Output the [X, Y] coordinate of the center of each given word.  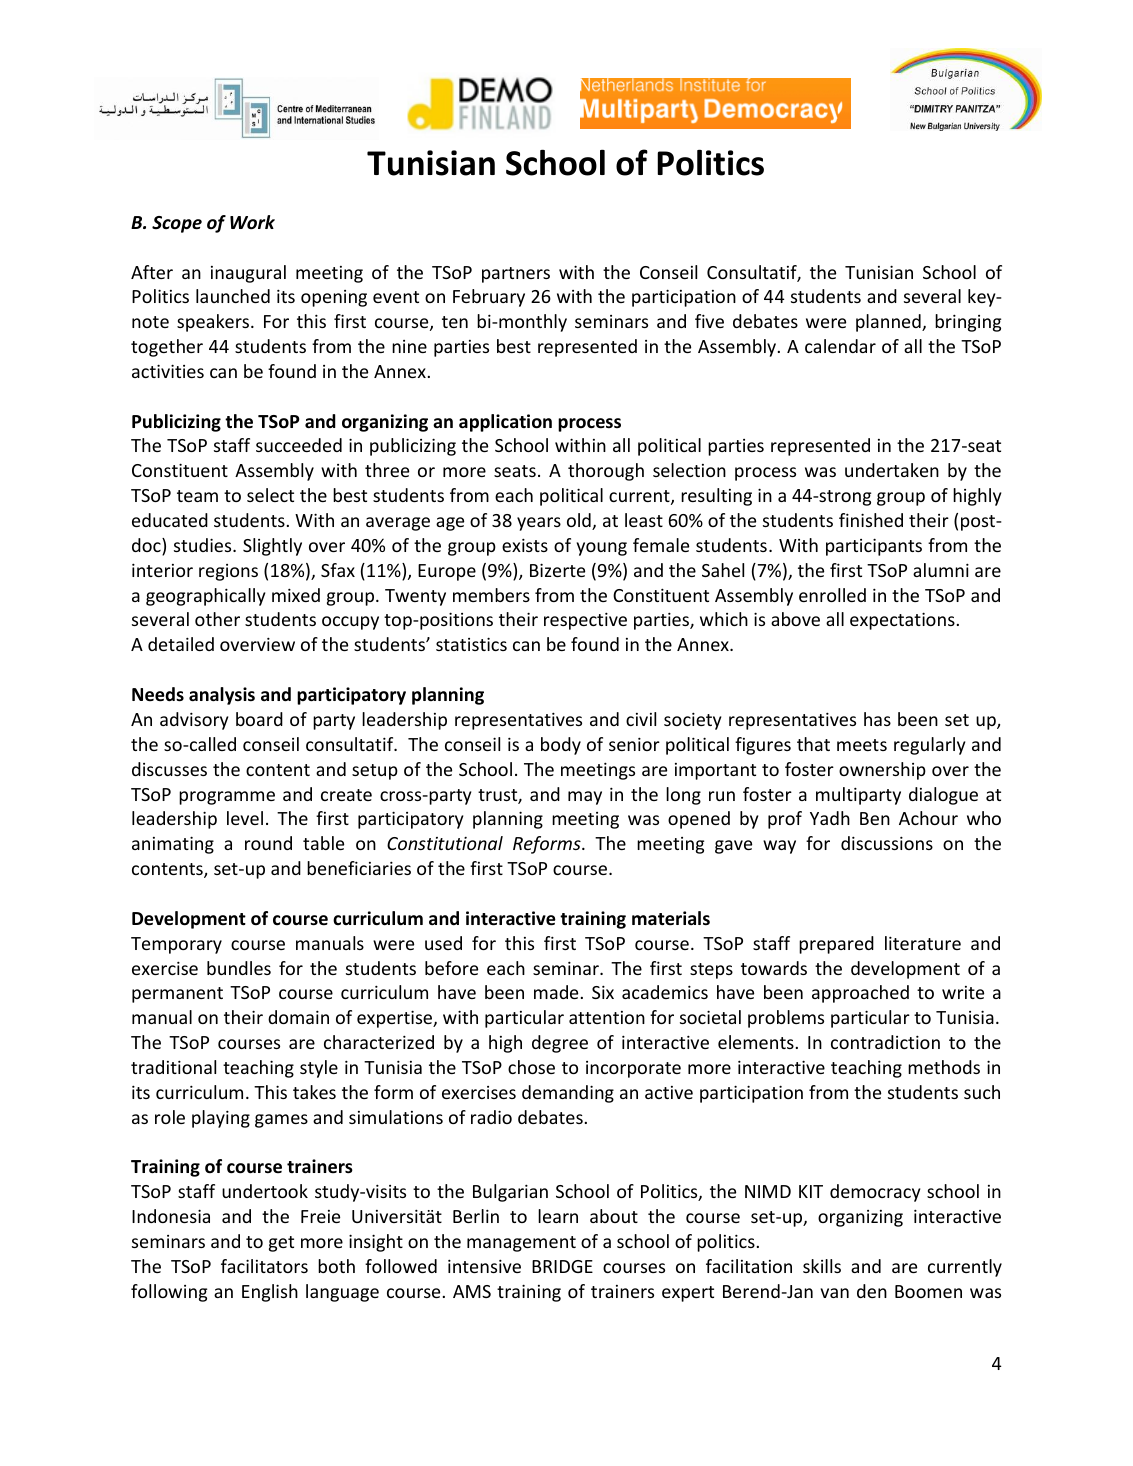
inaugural [248, 274]
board [259, 719]
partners [516, 275]
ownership [882, 771]
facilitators [264, 1266]
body [561, 746]
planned [889, 323]
